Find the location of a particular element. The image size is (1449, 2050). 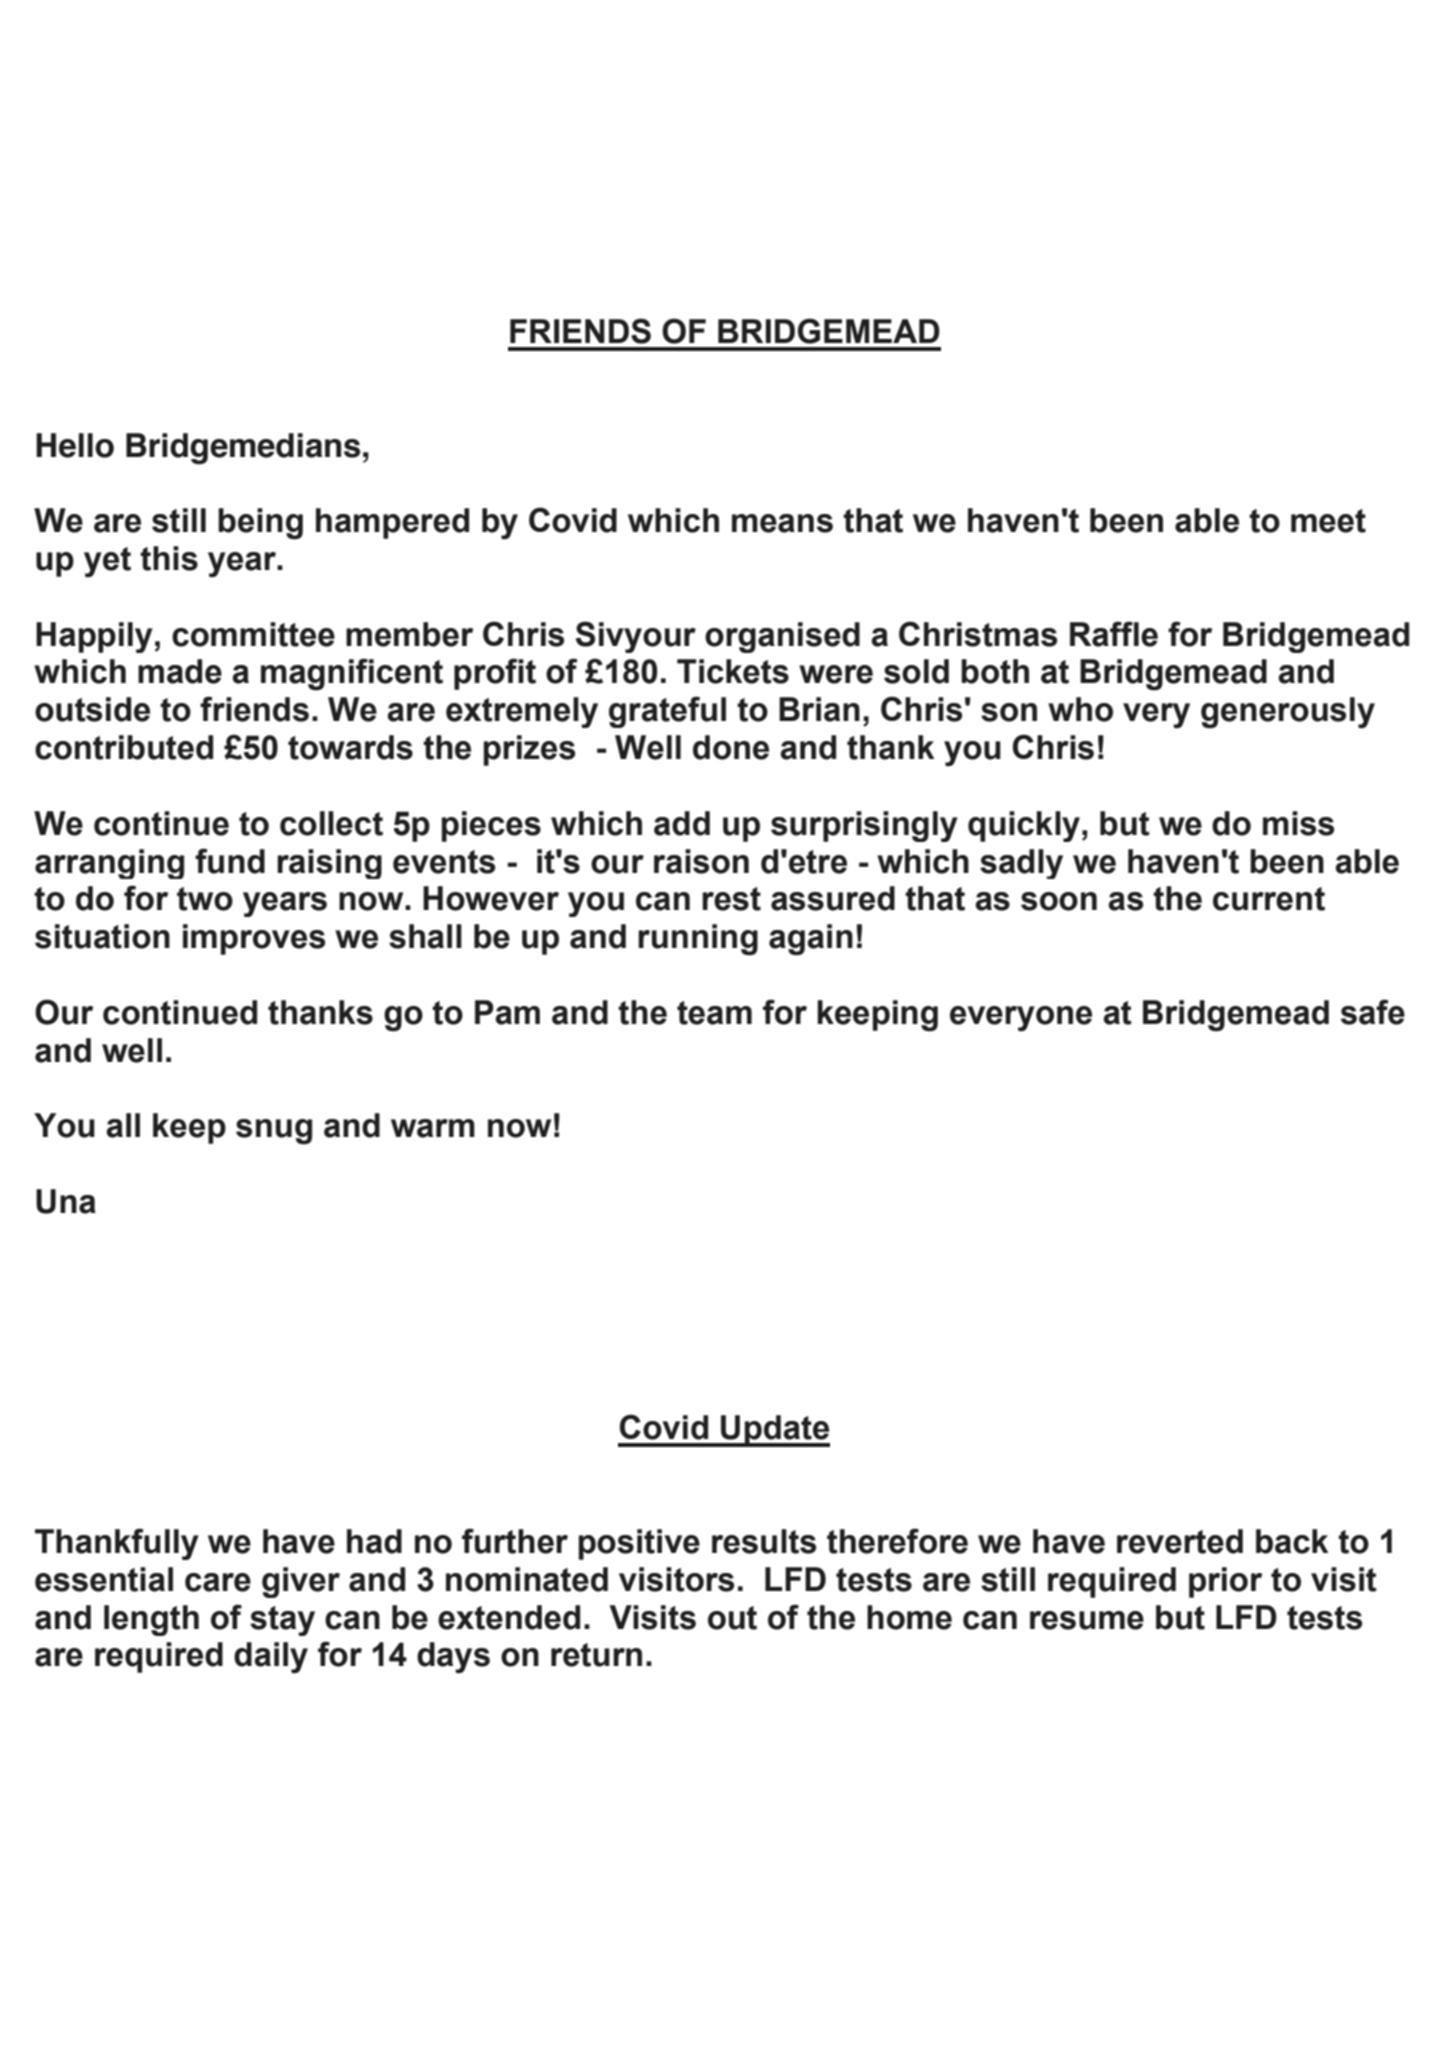

being is located at coordinates (260, 524).
